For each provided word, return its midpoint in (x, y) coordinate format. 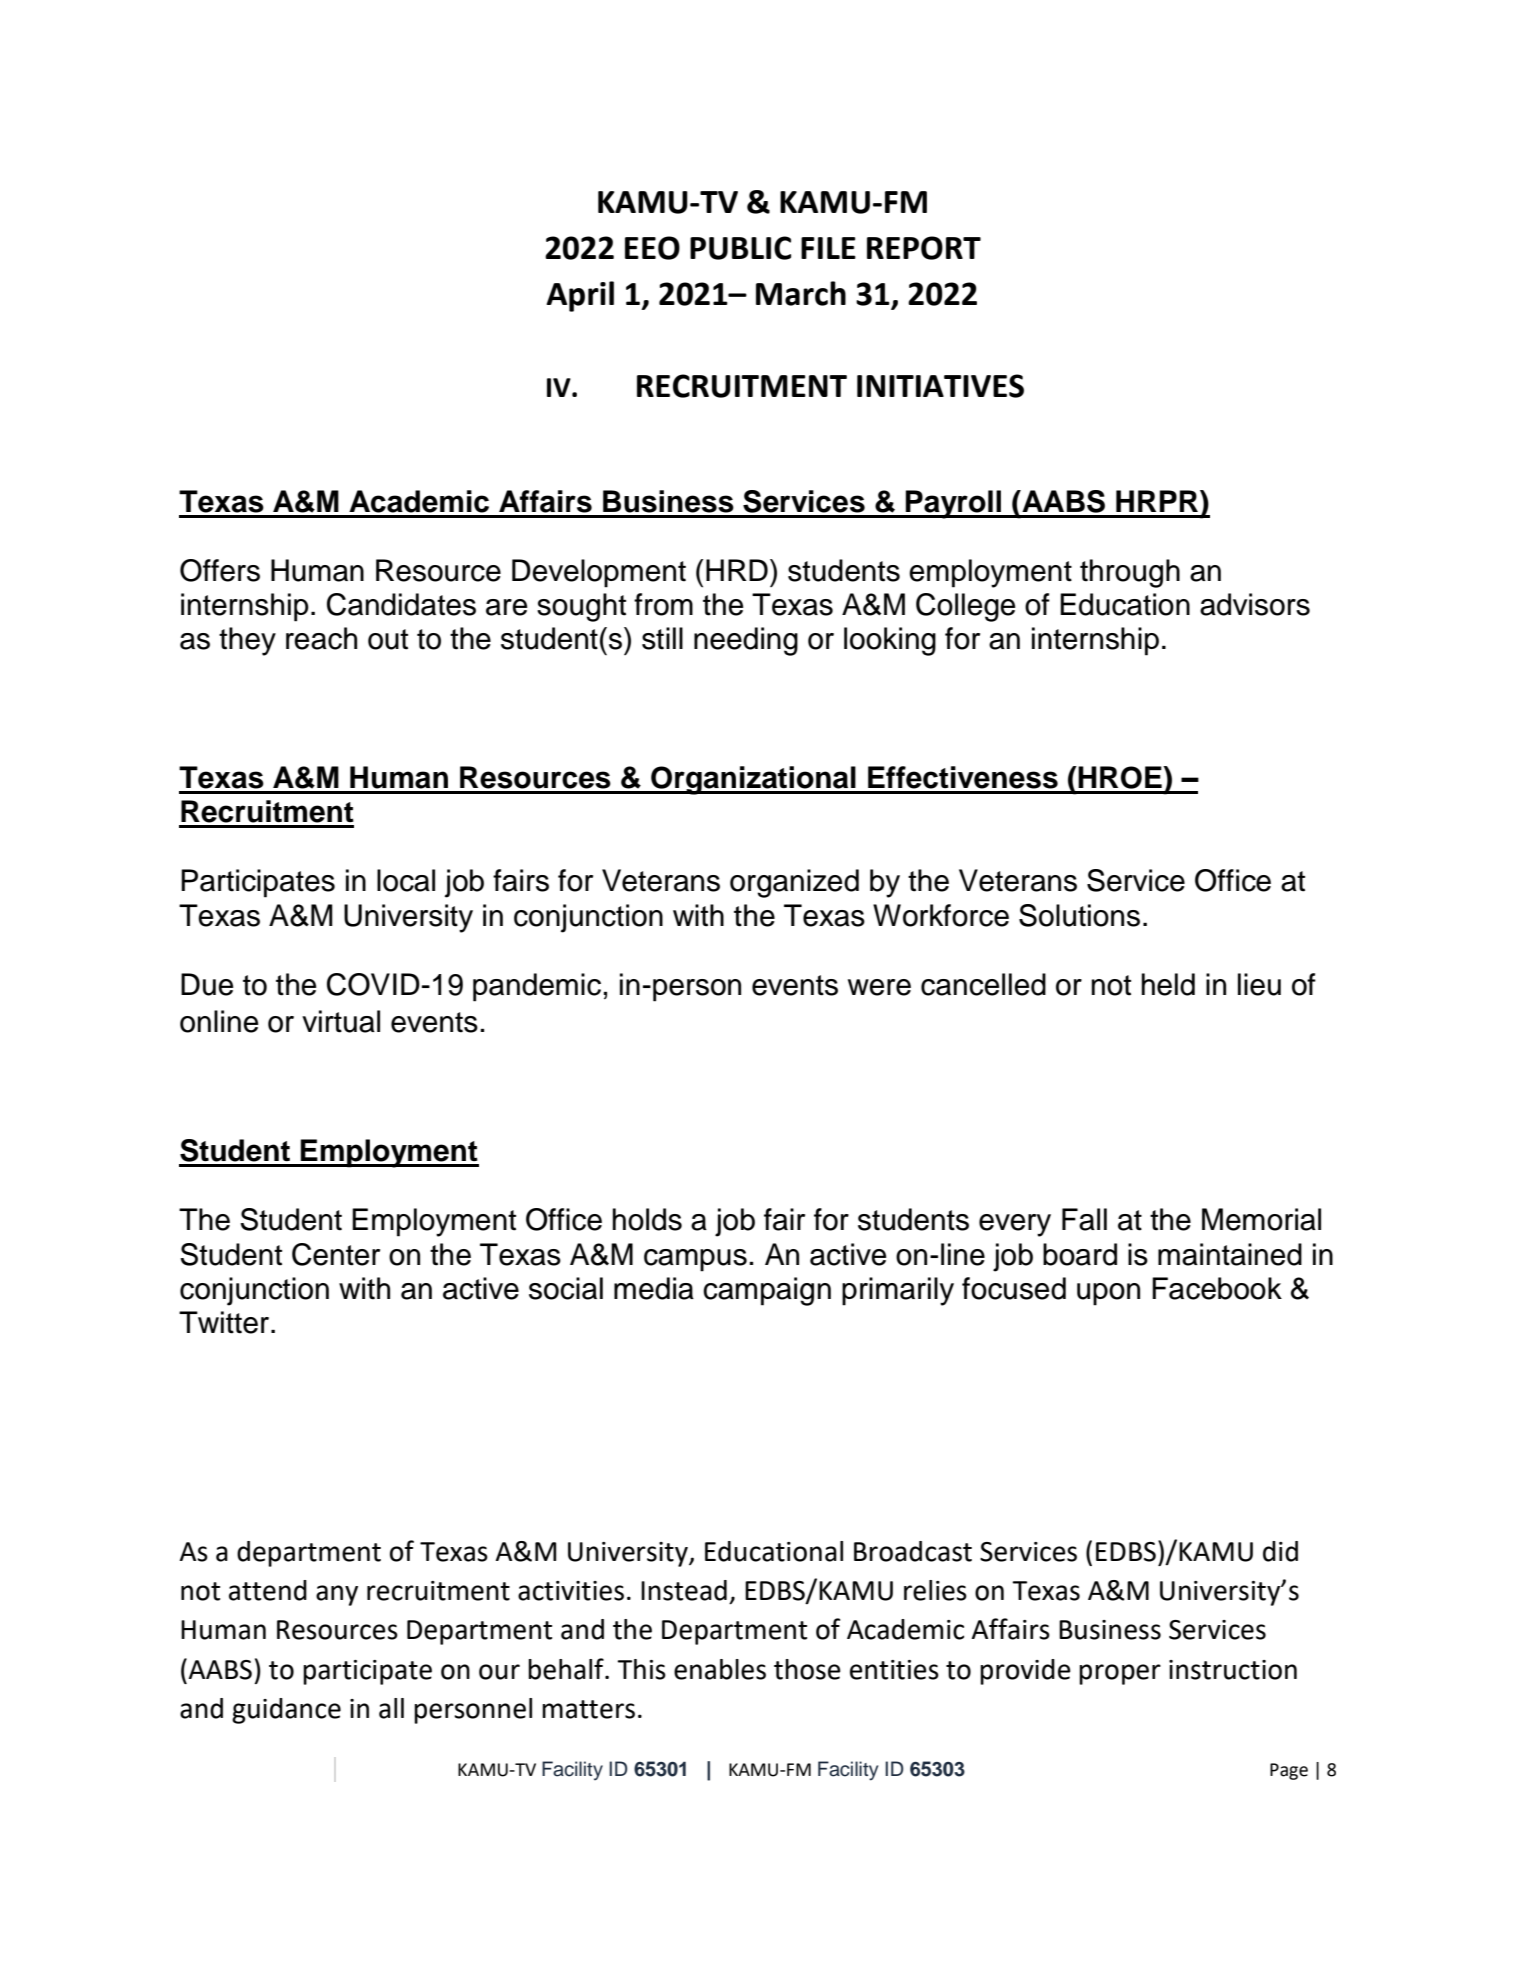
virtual (341, 1021)
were (879, 987)
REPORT (924, 248)
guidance (286, 1711)
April (580, 296)
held (1168, 984)
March (801, 293)
